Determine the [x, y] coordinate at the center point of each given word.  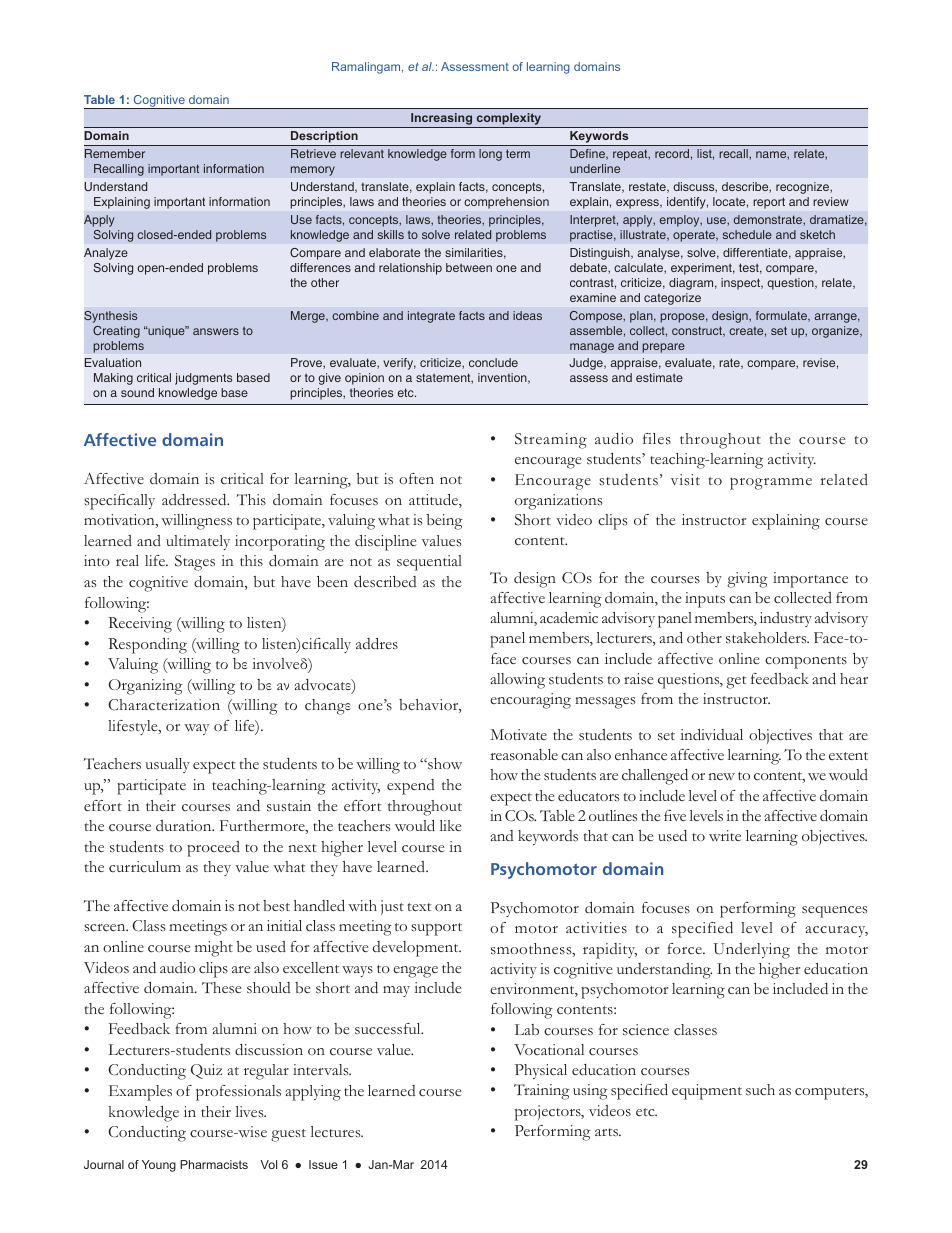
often [416, 478]
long [490, 155]
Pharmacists [214, 1164]
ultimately [198, 542]
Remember [115, 153]
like [450, 825]
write [725, 835]
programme [771, 484]
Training [542, 1092]
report [769, 203]
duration [185, 825]
